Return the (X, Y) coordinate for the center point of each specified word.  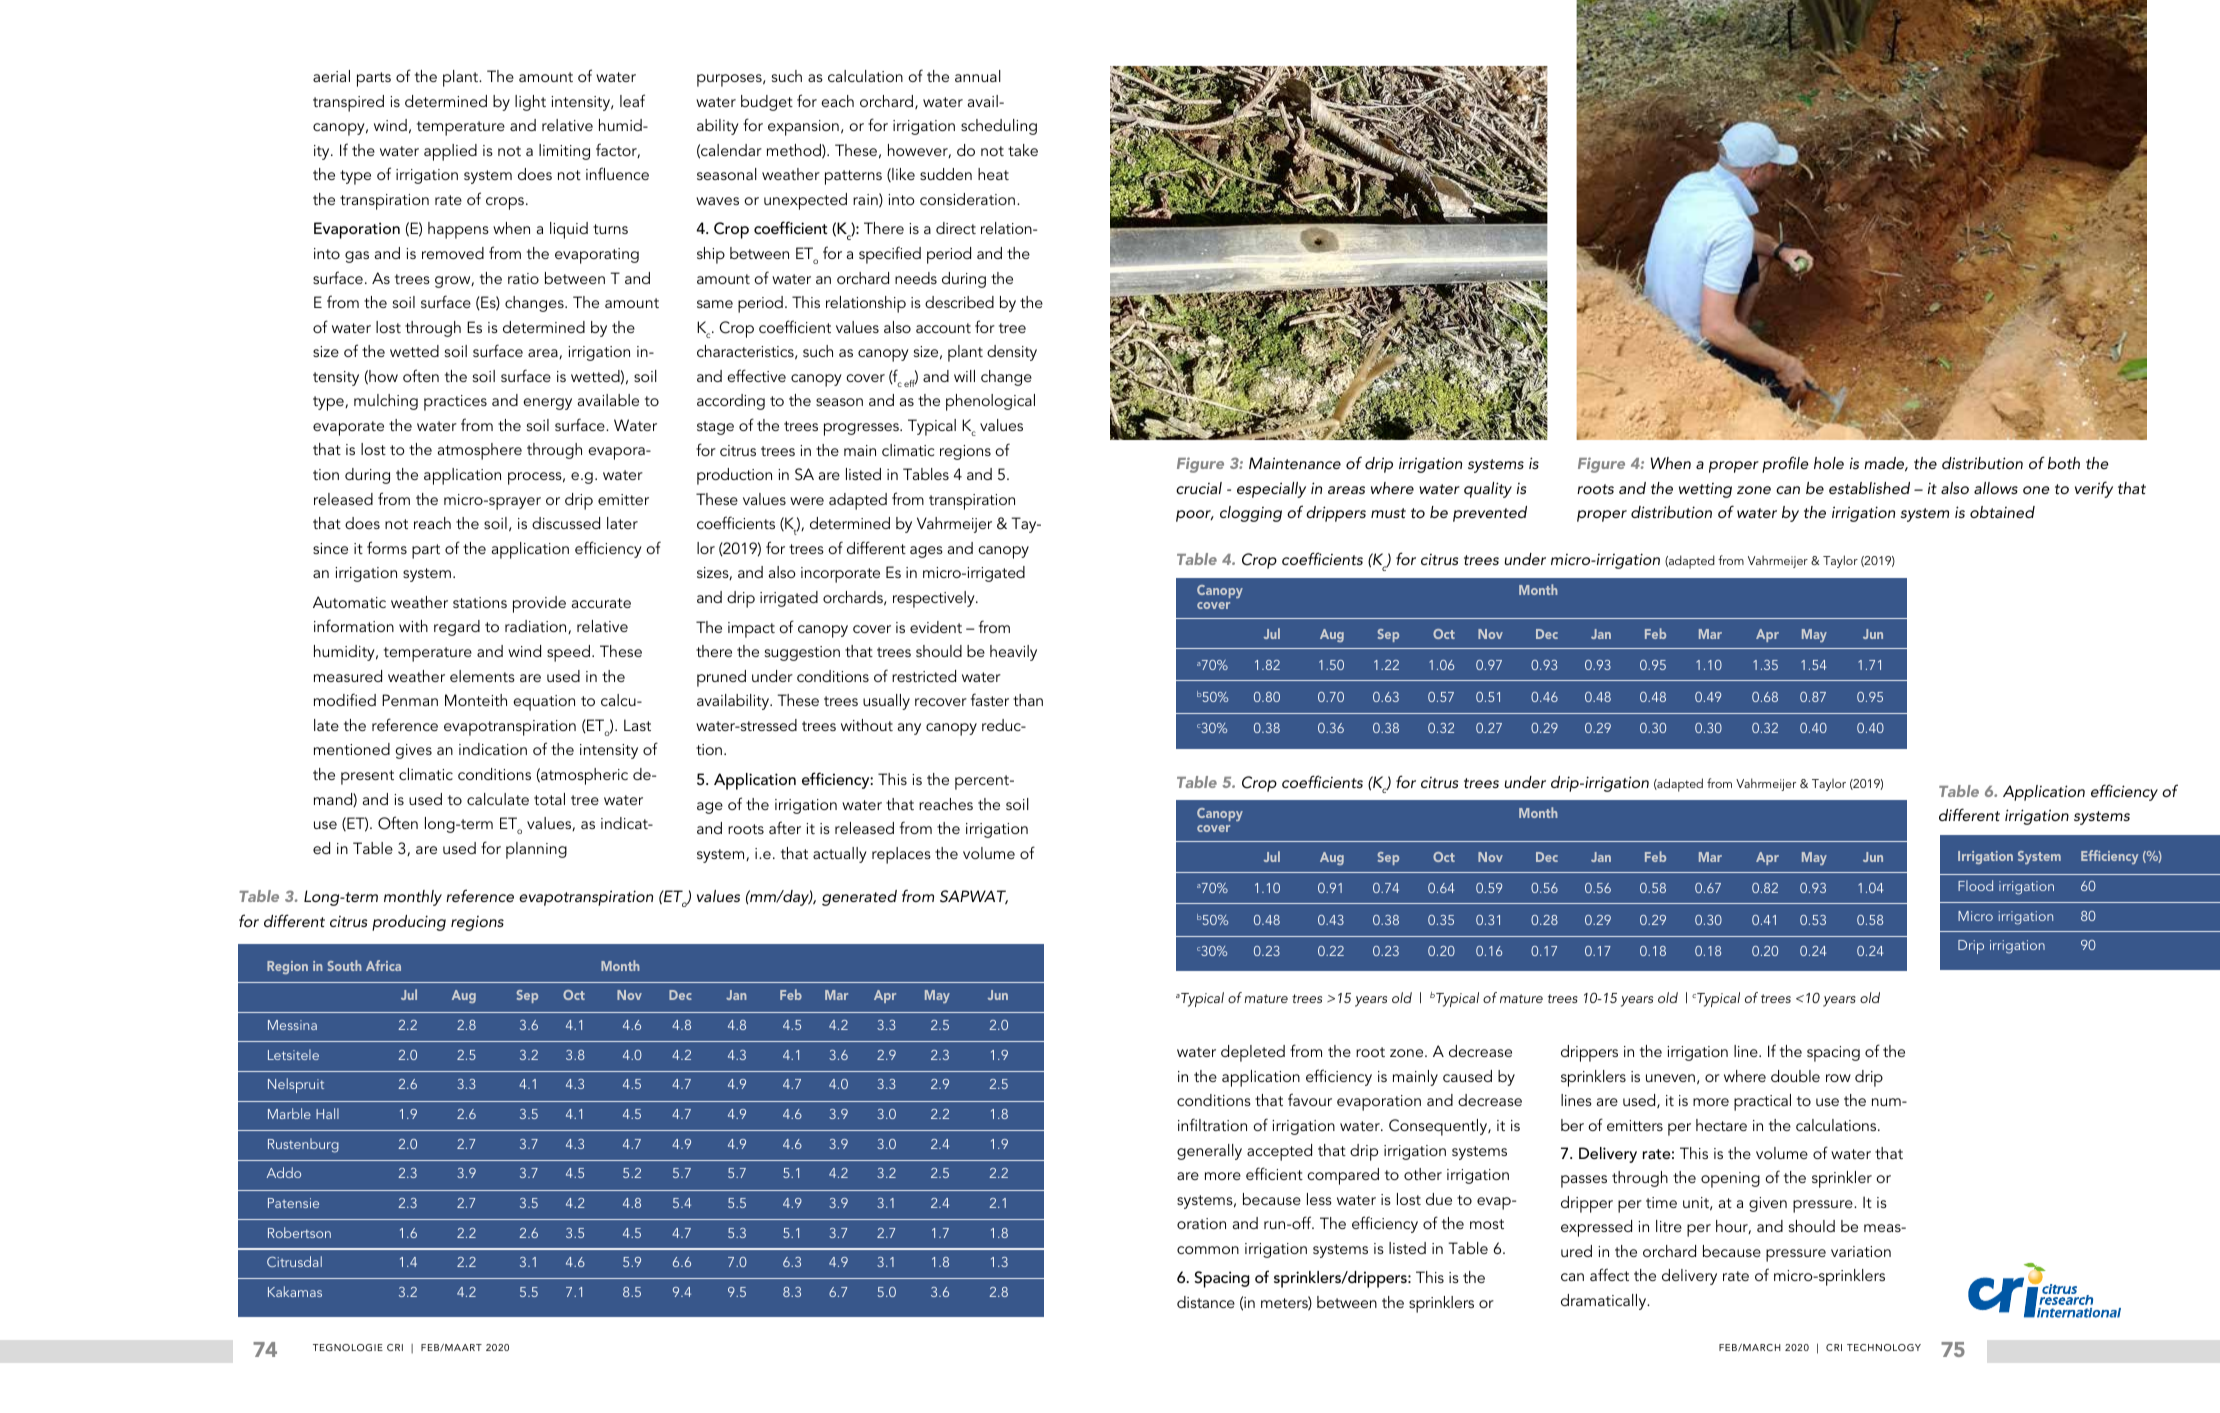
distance (1206, 1302)
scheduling (999, 127)
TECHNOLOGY (1884, 1347)
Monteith (476, 700)
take (1023, 150)
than (1028, 700)
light (530, 103)
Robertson (299, 1232)
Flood (1975, 885)
